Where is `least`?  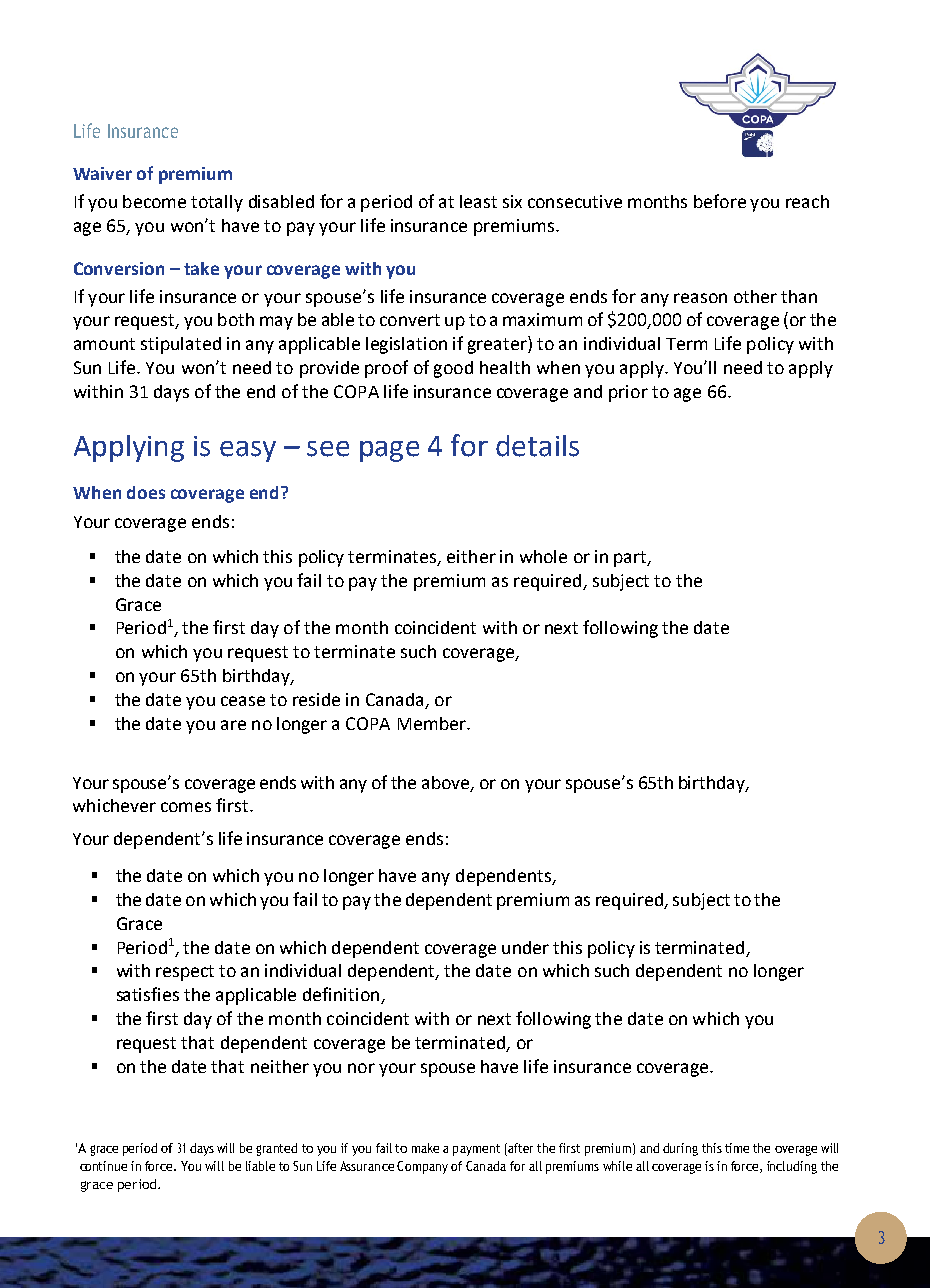
least is located at coordinates (478, 201).
